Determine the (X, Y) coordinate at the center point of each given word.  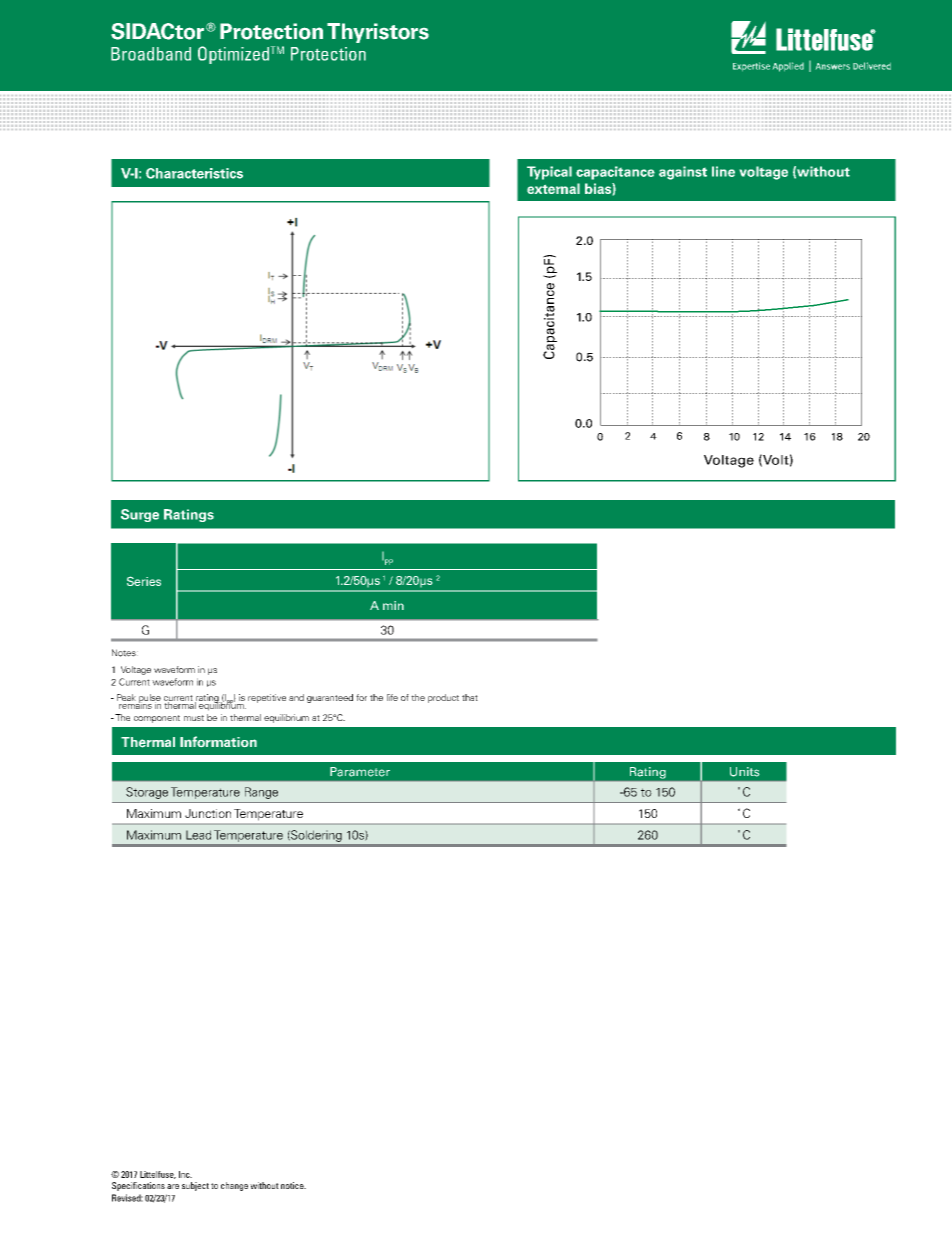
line (723, 171)
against (683, 173)
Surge (140, 515)
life (392, 697)
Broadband (151, 54)
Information (218, 741)
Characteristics (194, 173)
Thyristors (378, 33)
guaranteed (330, 698)
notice (293, 1185)
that (470, 697)
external (553, 188)
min (393, 605)
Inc (185, 1174)
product (443, 698)
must (194, 718)
